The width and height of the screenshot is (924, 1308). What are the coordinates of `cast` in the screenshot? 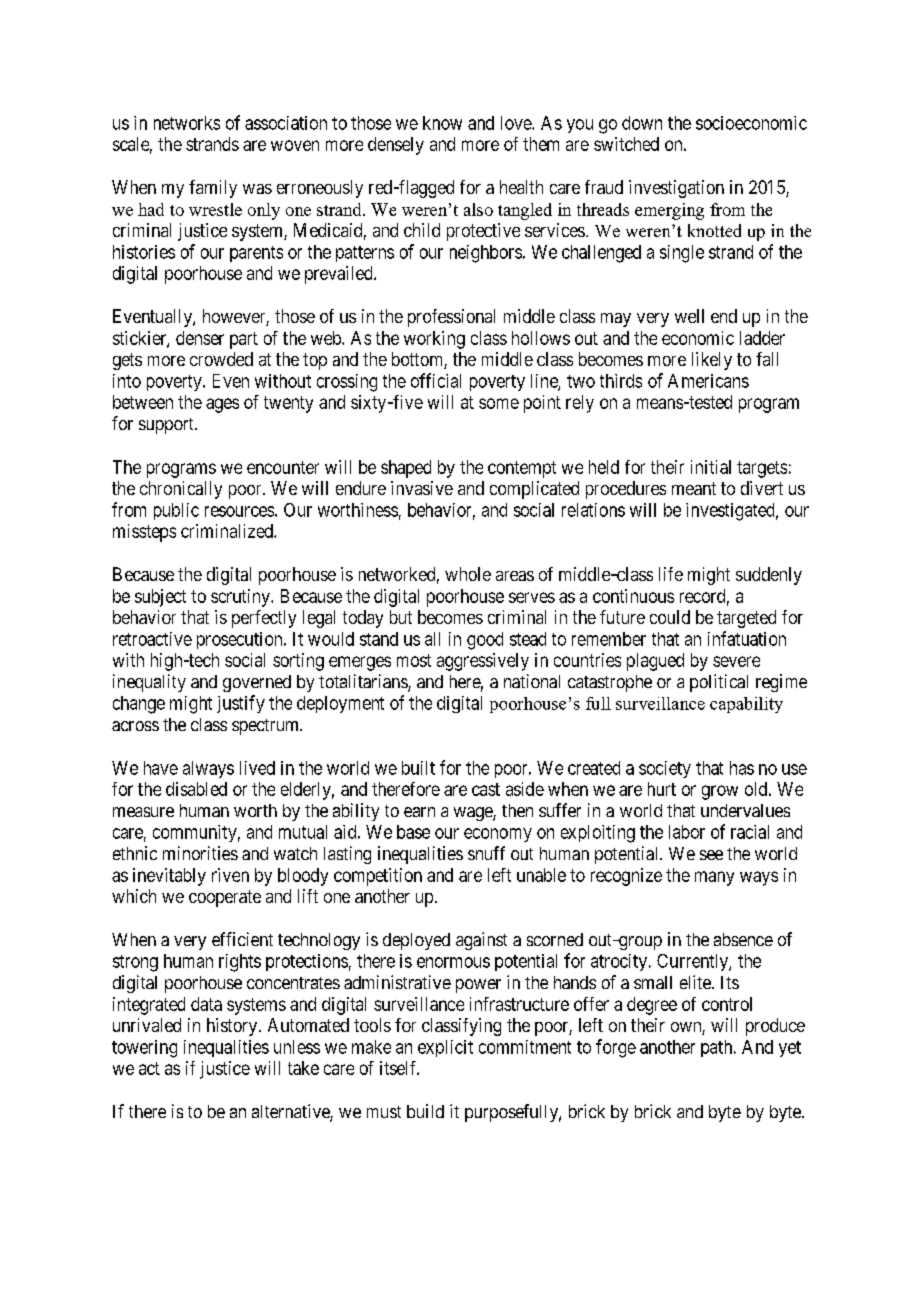 It's located at (486, 789).
